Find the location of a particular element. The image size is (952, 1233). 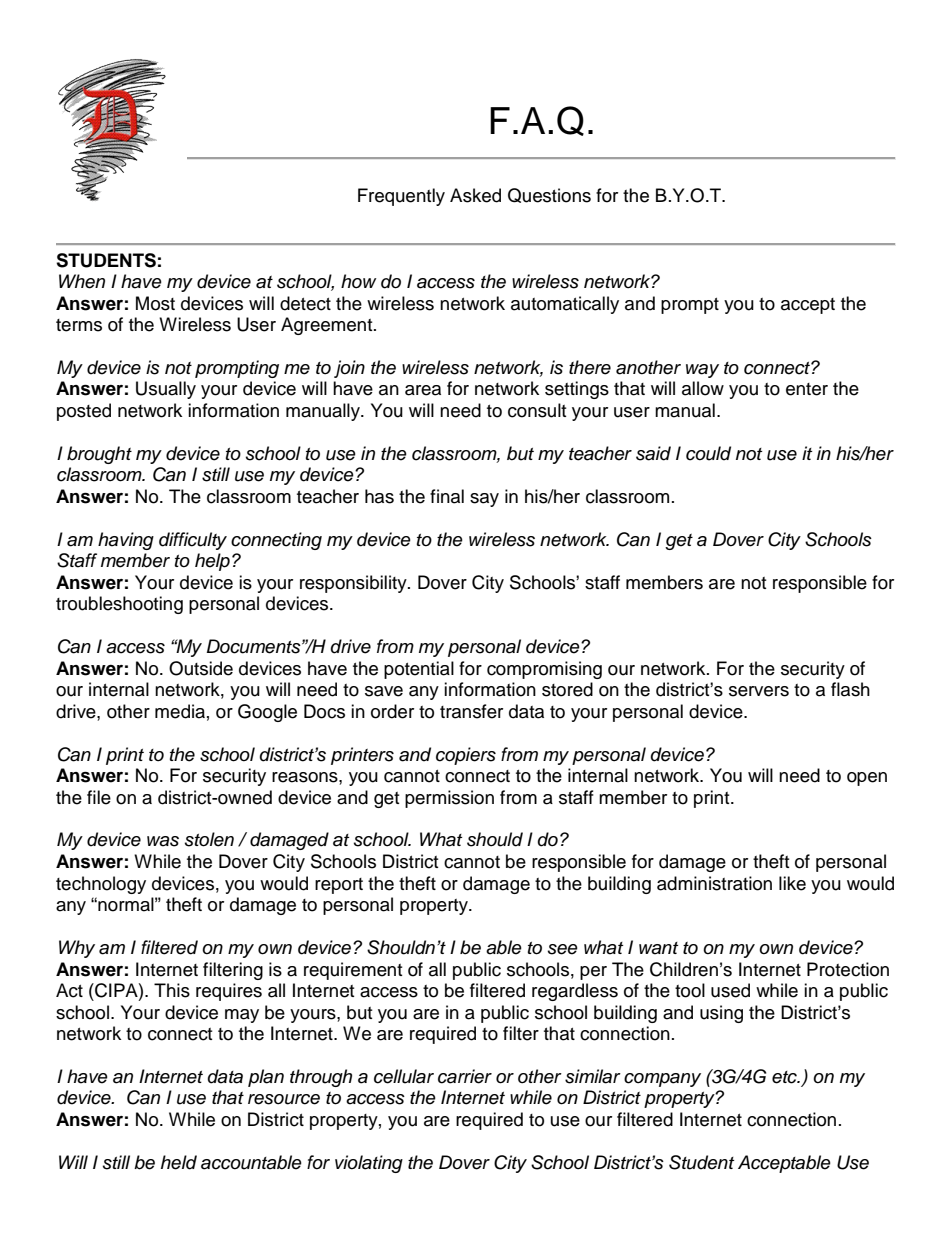

Questions is located at coordinates (549, 195).
